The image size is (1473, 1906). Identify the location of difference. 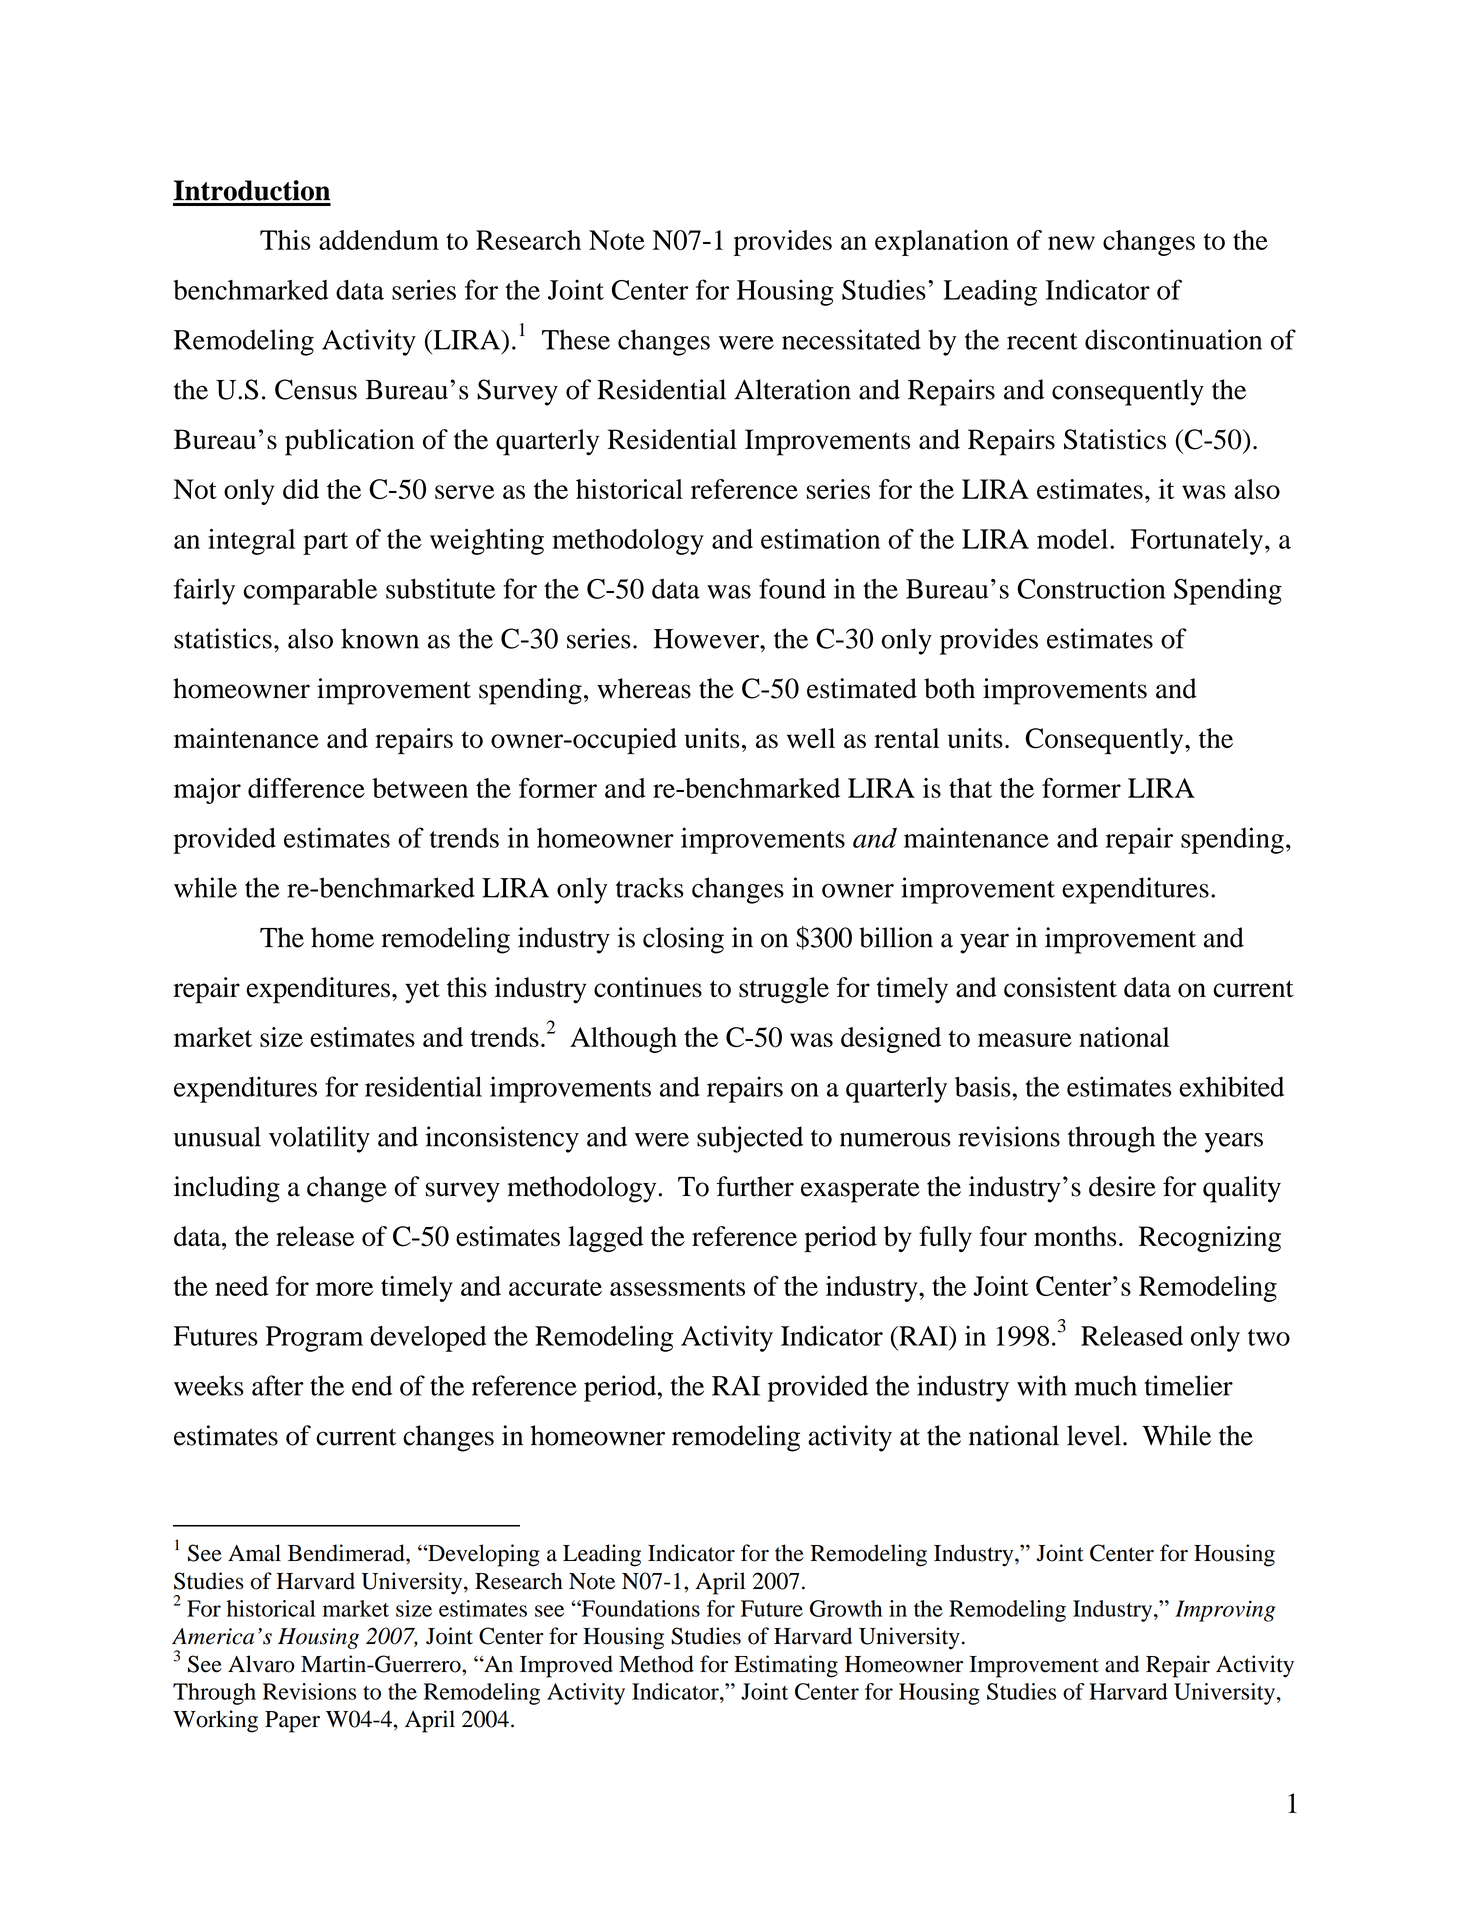
(306, 788).
